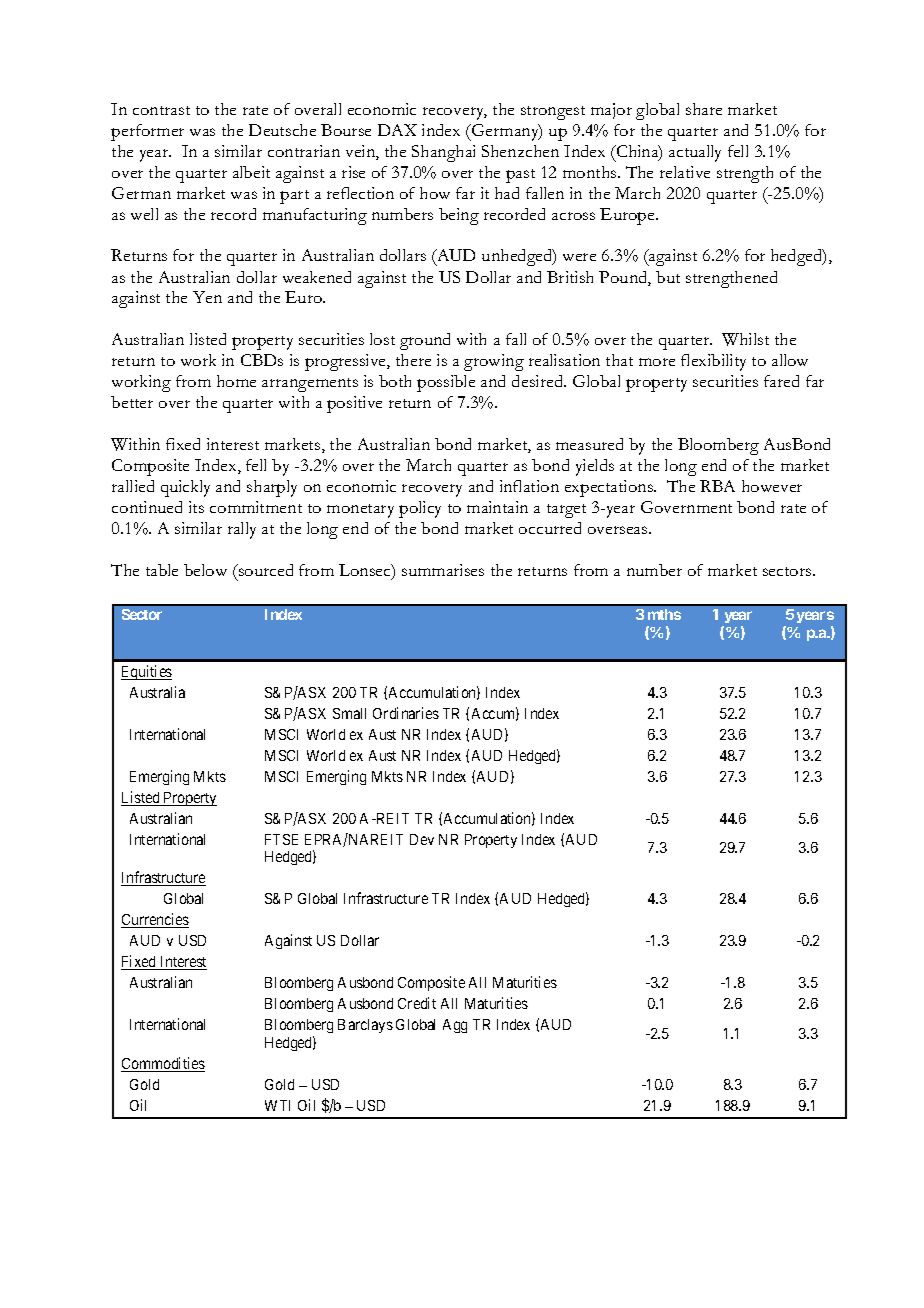  What do you see at coordinates (422, 839) in the screenshot?
I see `Dev` at bounding box center [422, 839].
